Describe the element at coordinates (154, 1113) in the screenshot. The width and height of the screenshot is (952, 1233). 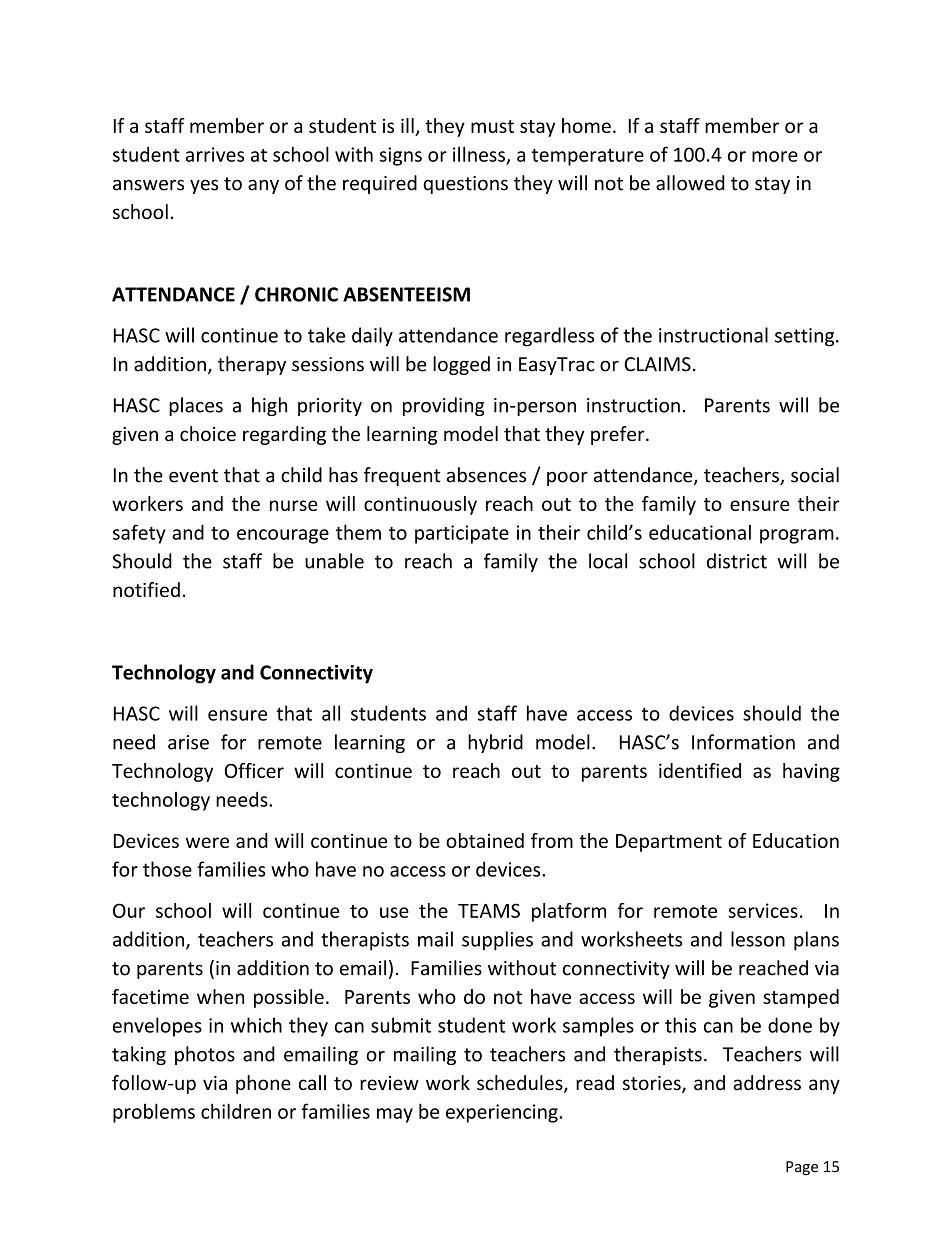
I see `problems` at that location.
